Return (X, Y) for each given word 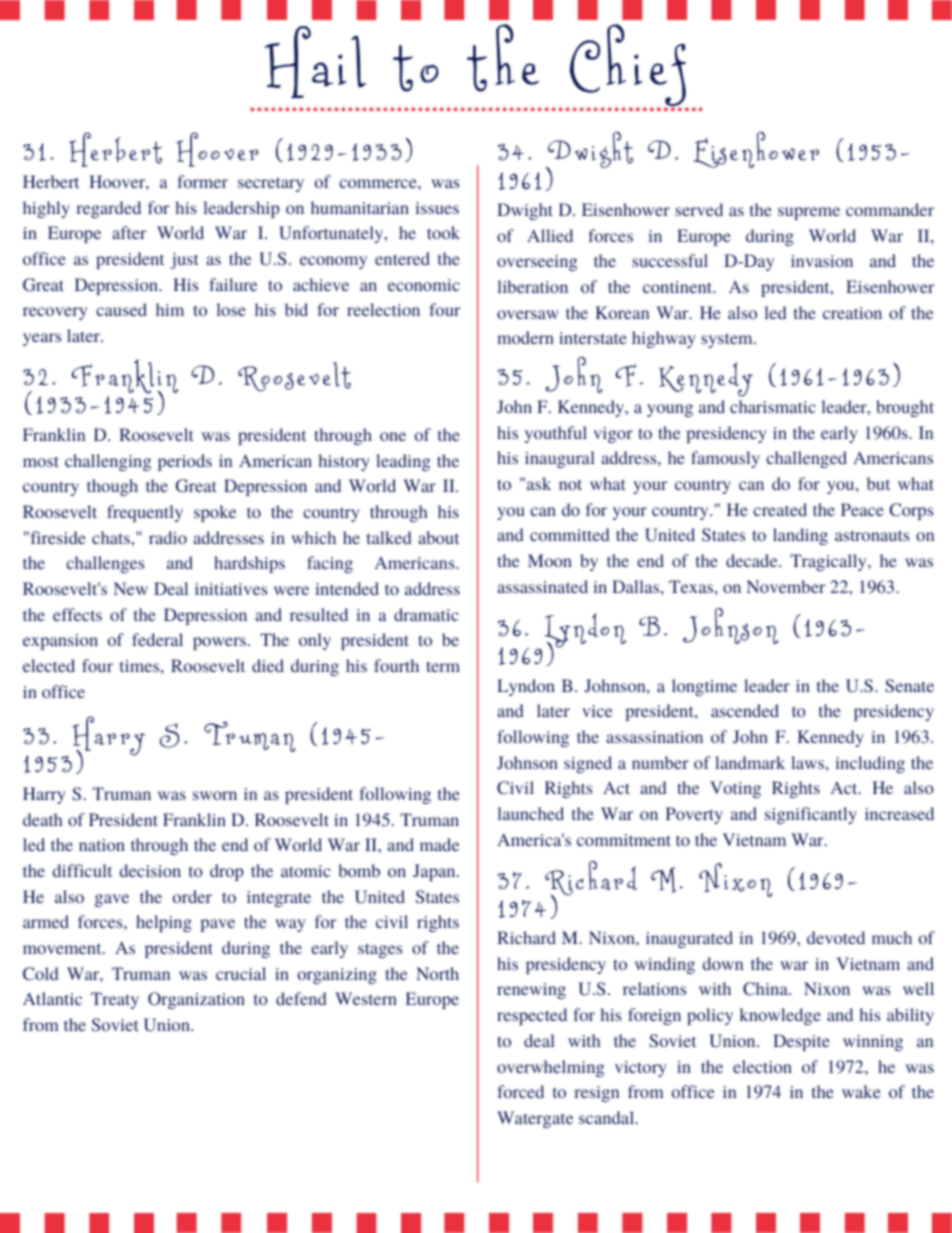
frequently (145, 513)
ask (539, 483)
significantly (811, 815)
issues (437, 208)
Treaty (115, 1000)
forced (520, 1091)
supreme (809, 213)
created (780, 509)
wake (861, 1091)
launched (531, 813)
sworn (215, 795)
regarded (108, 209)
